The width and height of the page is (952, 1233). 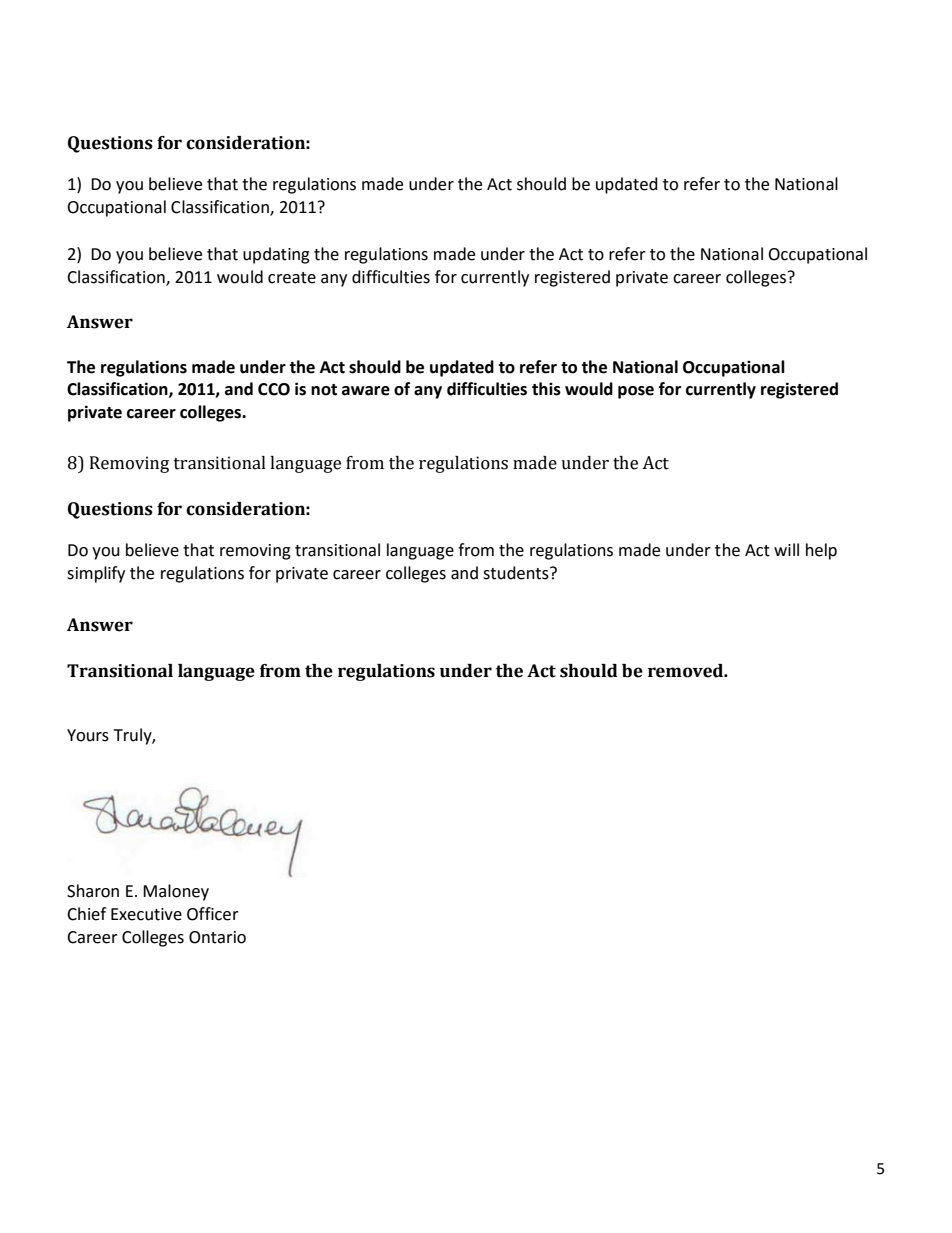 I want to click on updating, so click(x=276, y=255).
